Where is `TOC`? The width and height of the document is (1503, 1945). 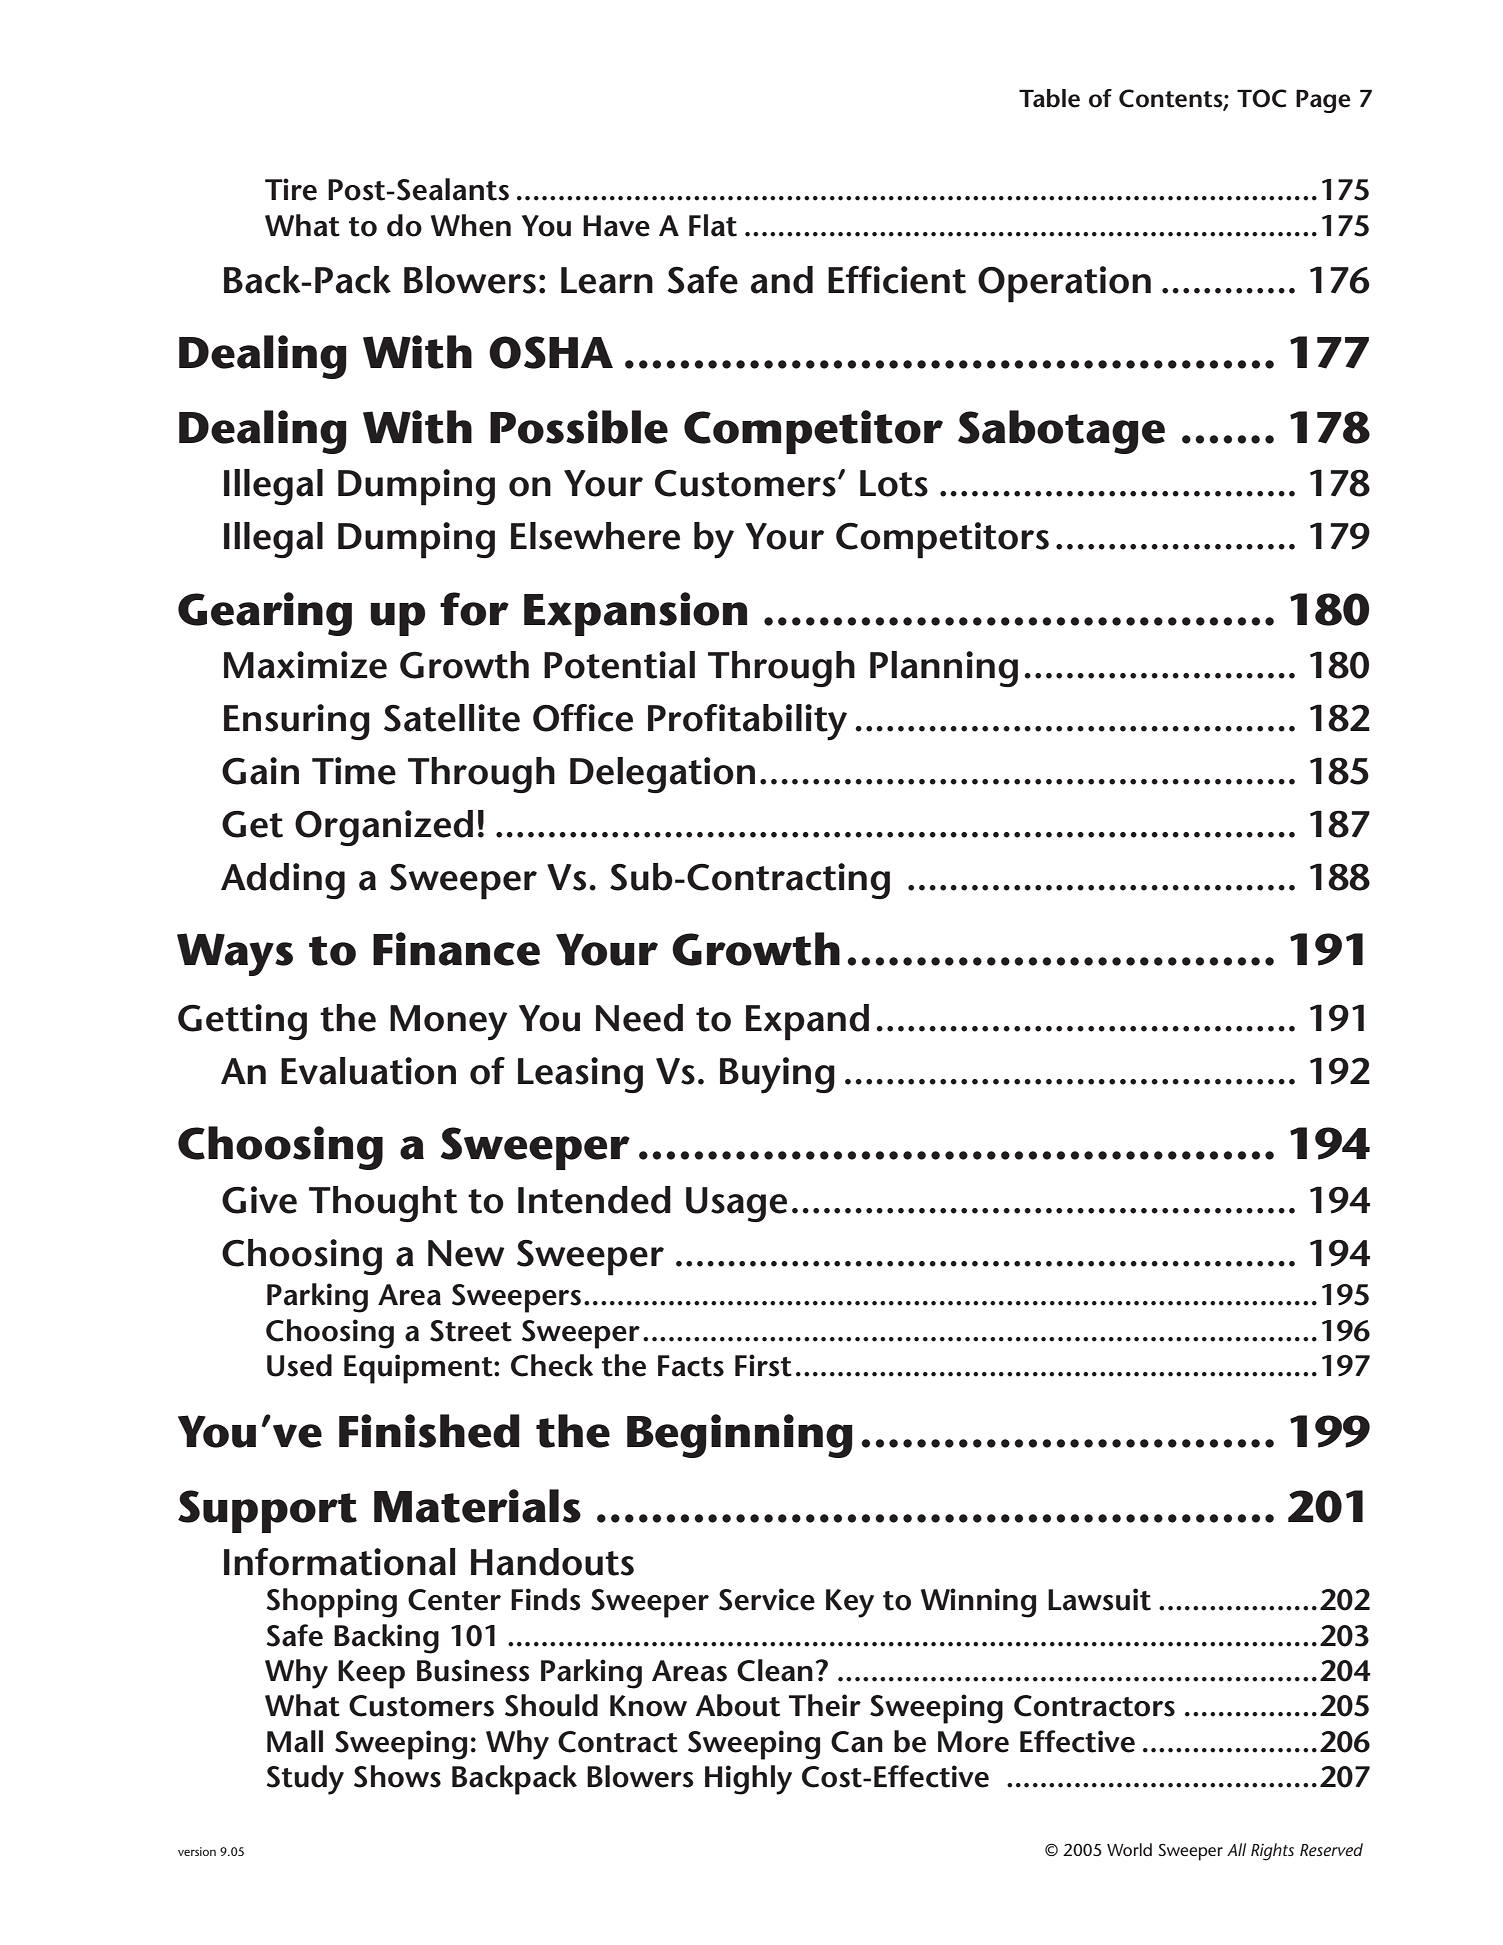 TOC is located at coordinates (1262, 98).
